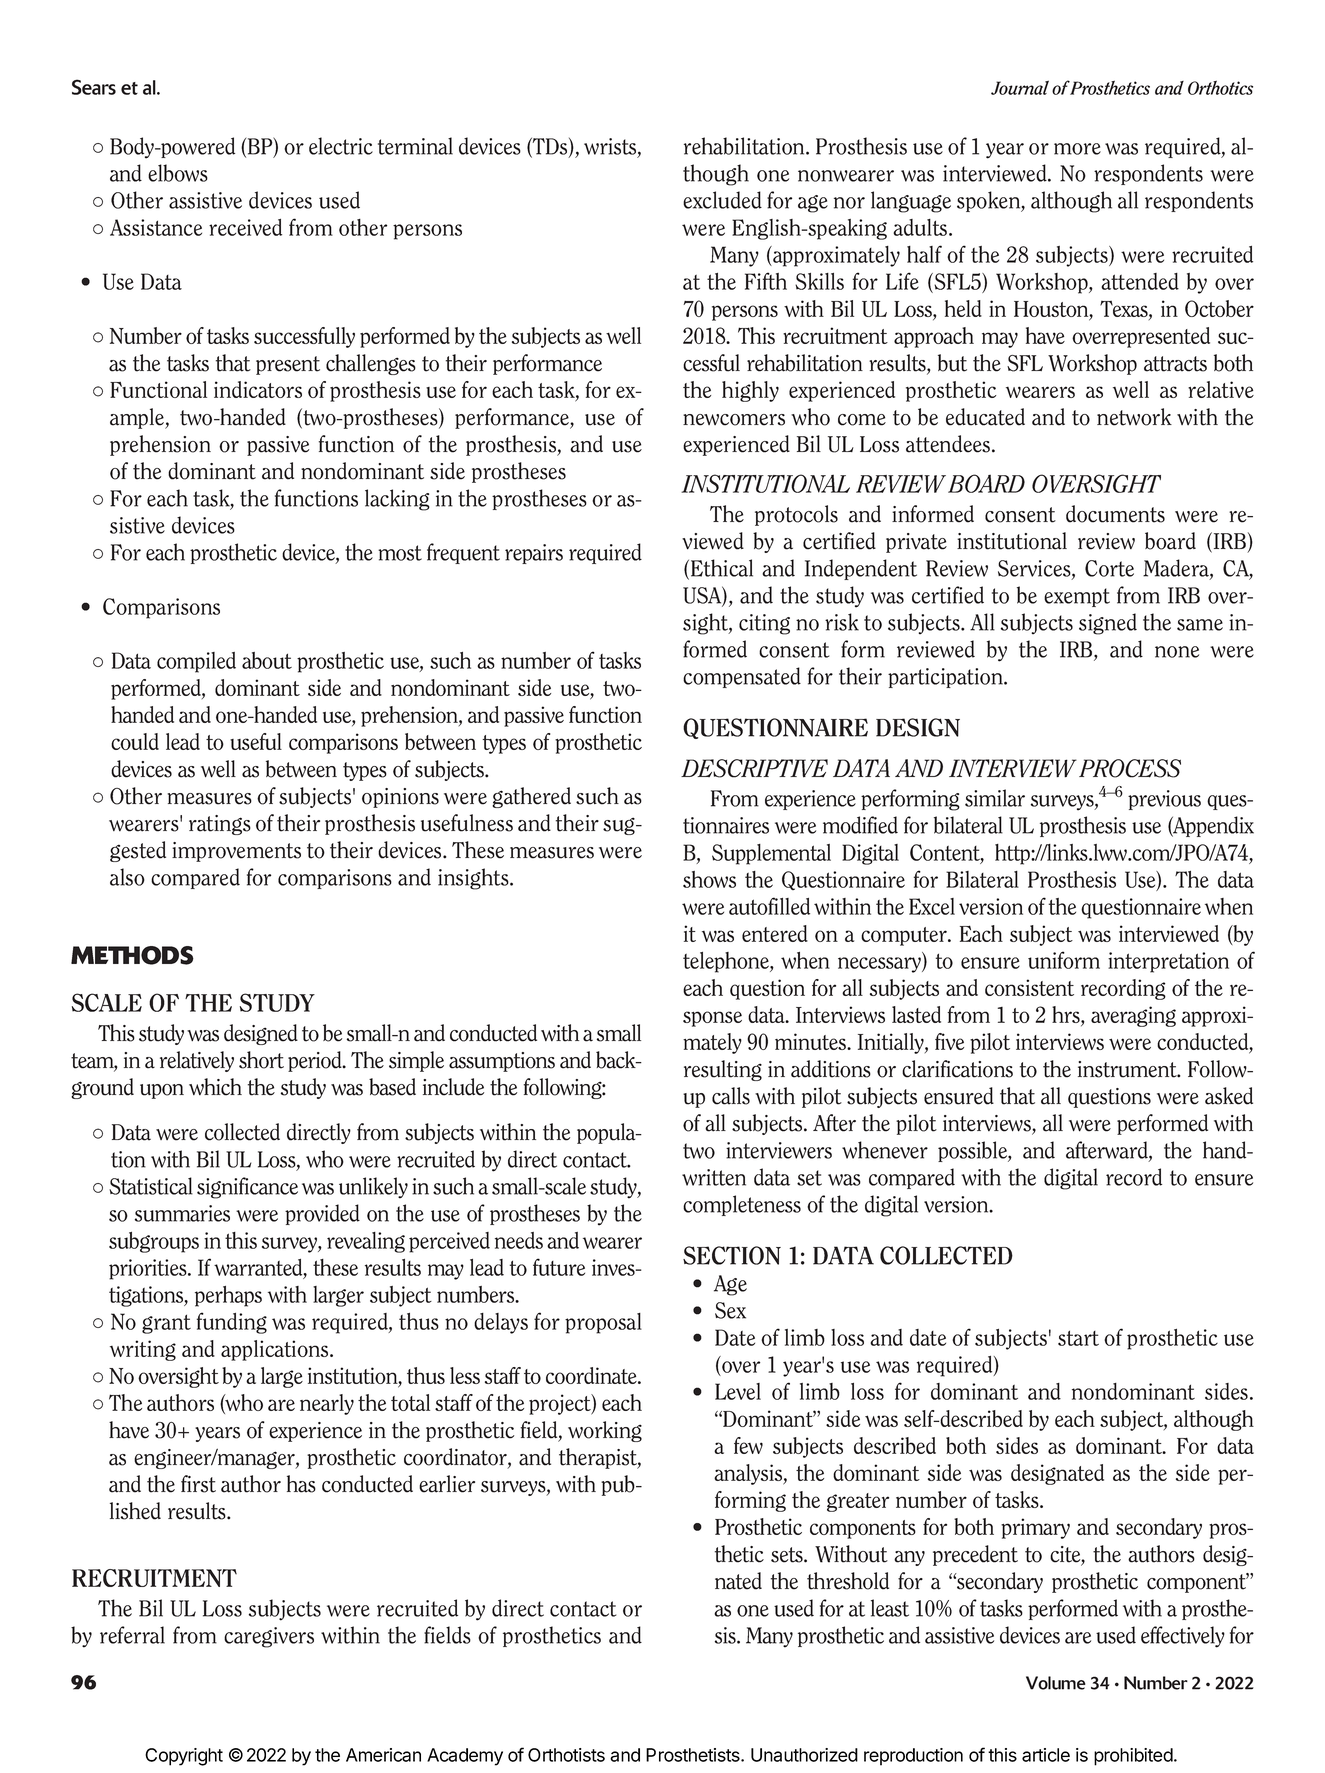  I want to click on indicators, so click(258, 389).
